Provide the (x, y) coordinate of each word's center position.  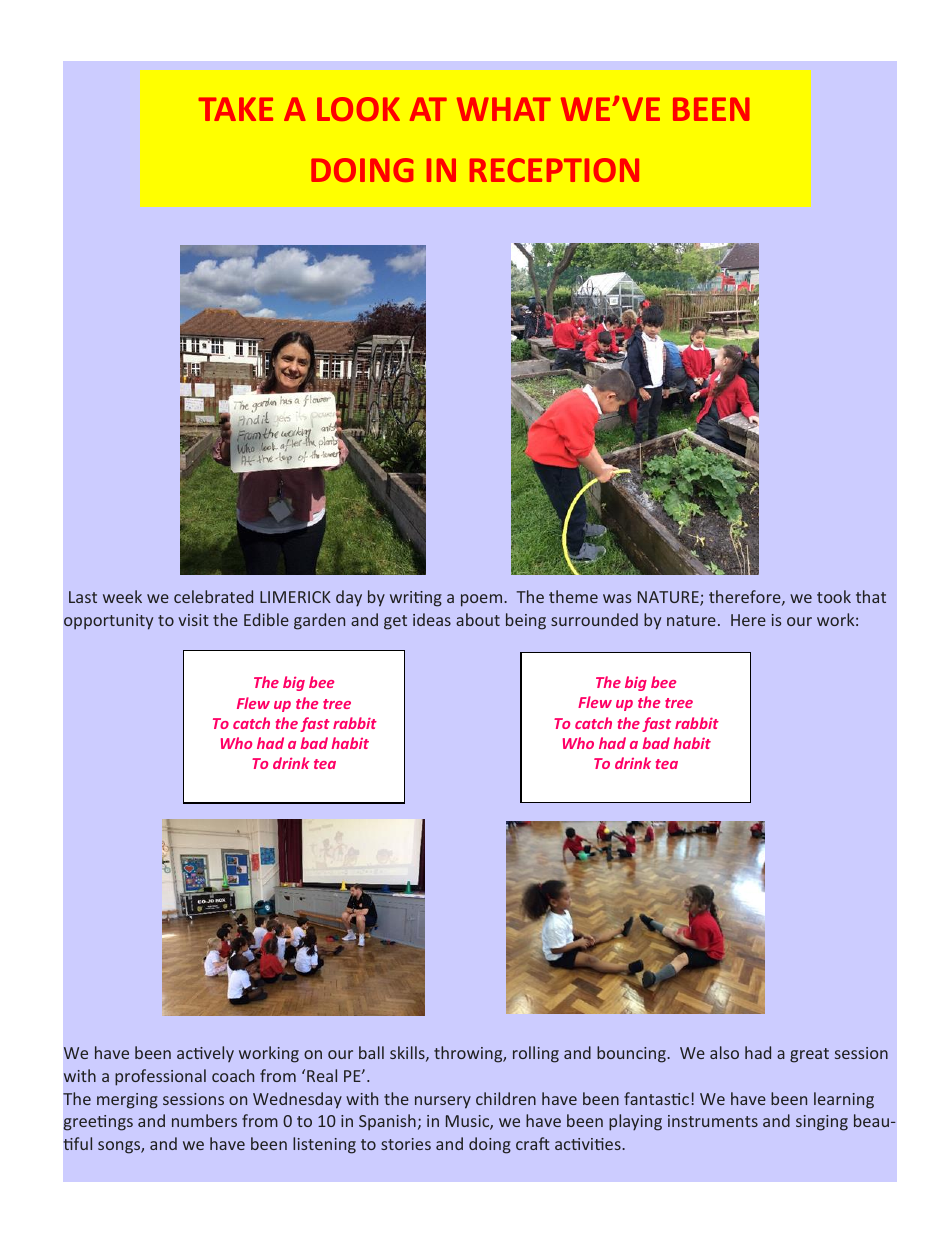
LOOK (358, 109)
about (478, 619)
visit (193, 620)
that (871, 596)
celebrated (213, 596)
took (834, 596)
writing (416, 599)
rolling (536, 1054)
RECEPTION (554, 170)
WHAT (504, 109)
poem (483, 600)
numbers (204, 1120)
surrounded (594, 619)
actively (205, 1054)
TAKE (236, 109)
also (724, 1052)
